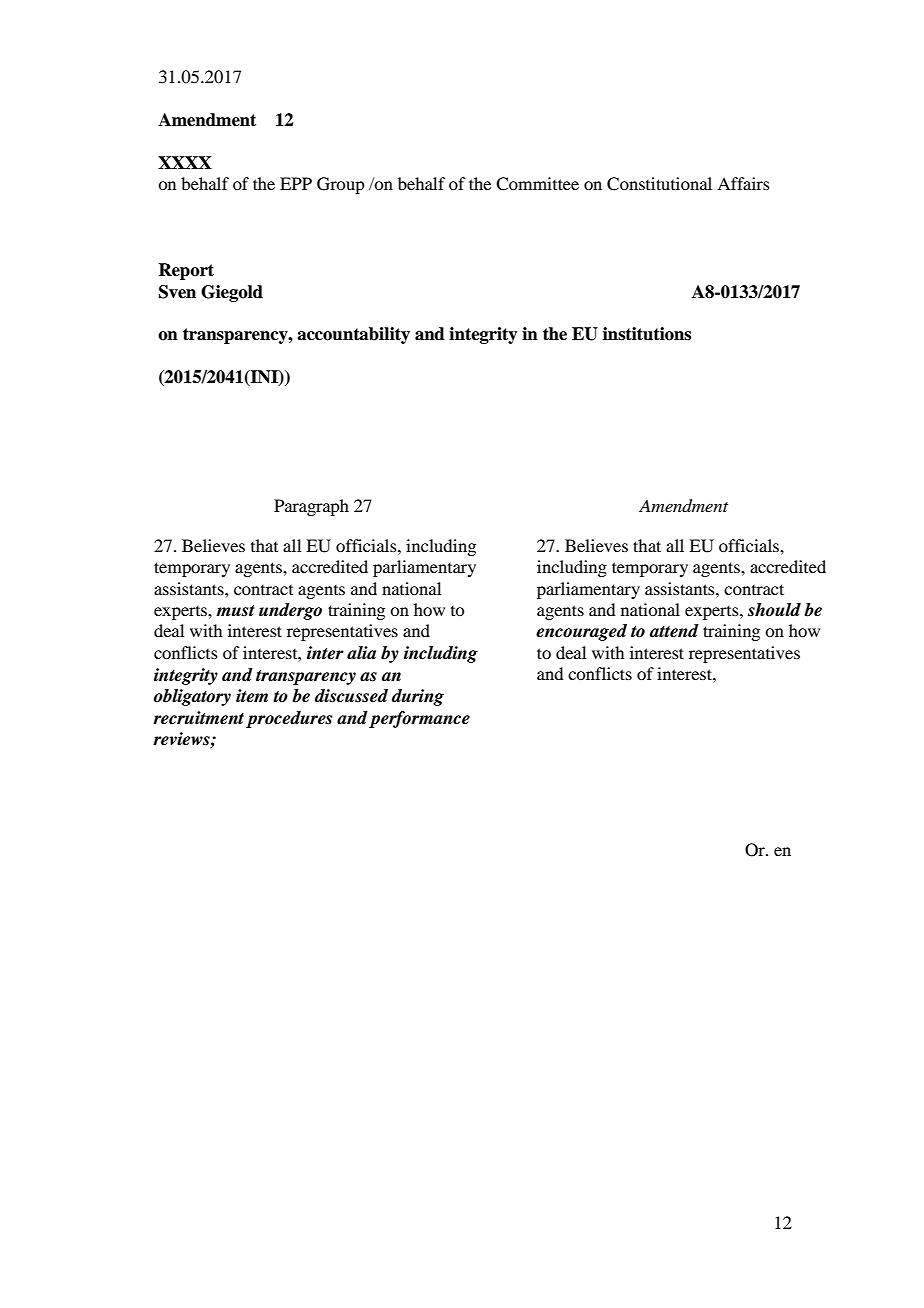 Image resolution: width=924 pixels, height=1308 pixels. Describe the element at coordinates (353, 335) in the screenshot. I see `accountability` at that location.
